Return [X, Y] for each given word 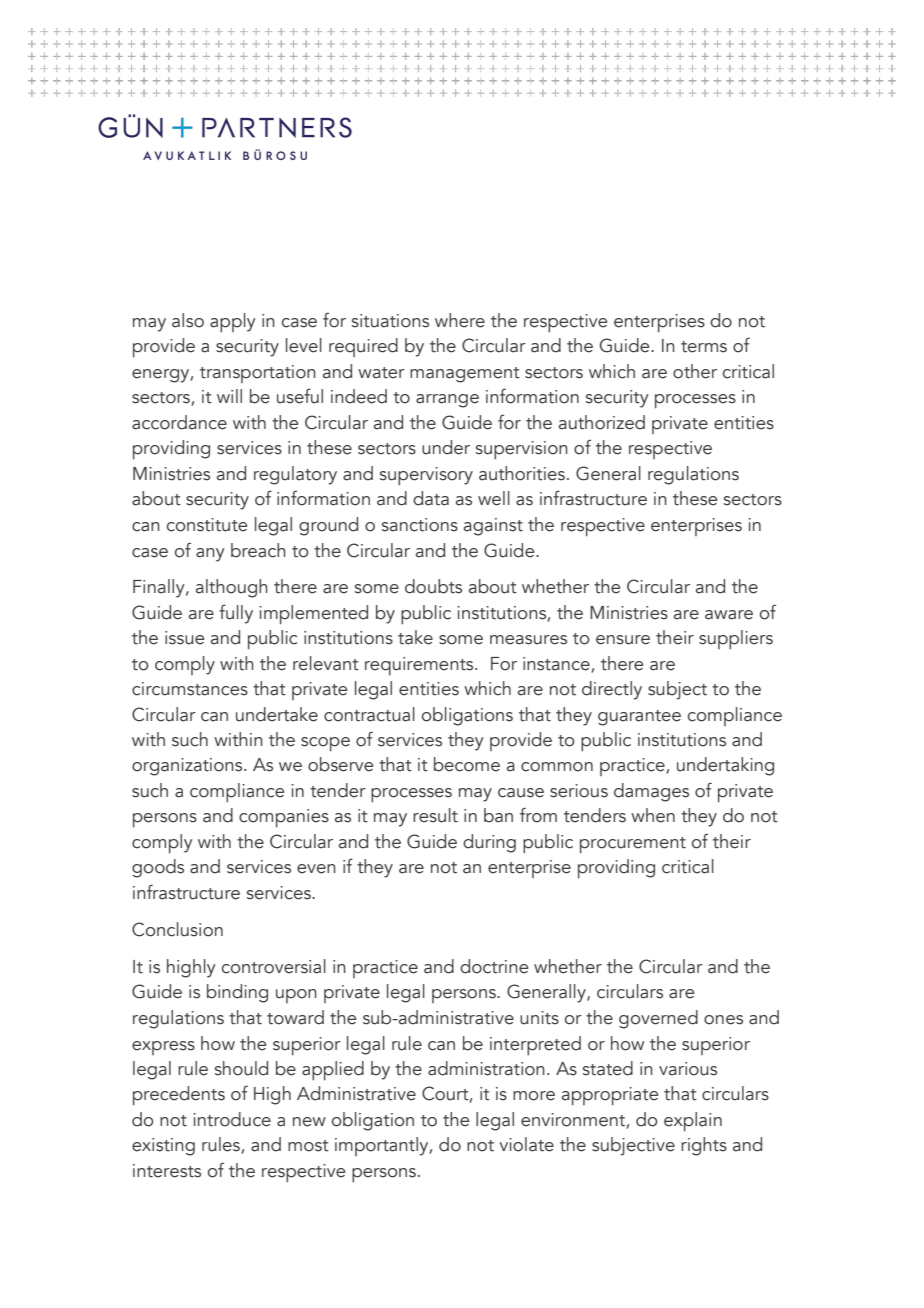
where [460, 320]
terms [704, 347]
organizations [188, 767]
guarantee [639, 718]
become [467, 764]
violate [526, 1144]
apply [233, 322]
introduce [232, 1119]
